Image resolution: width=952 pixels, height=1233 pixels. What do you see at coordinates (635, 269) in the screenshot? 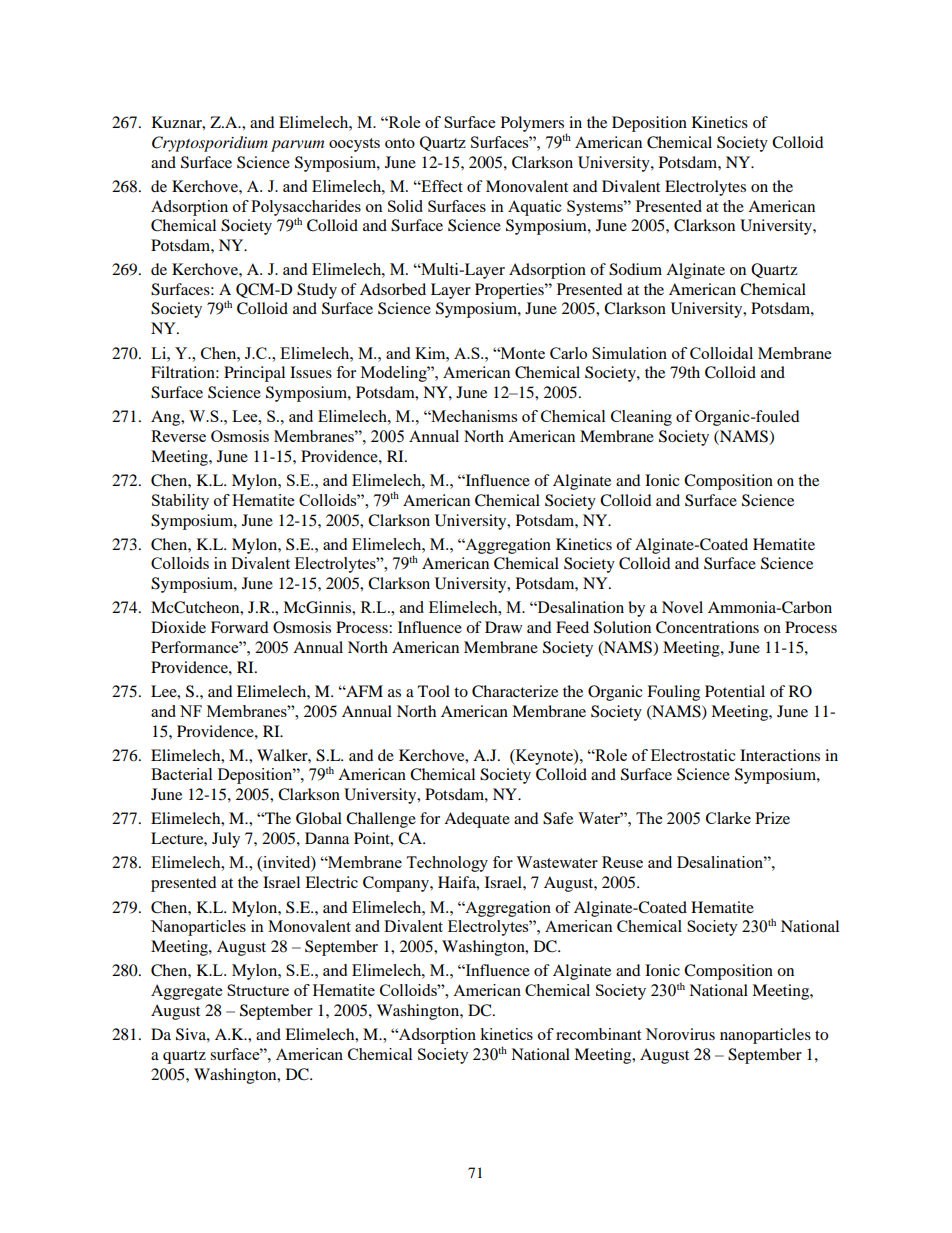
I see `Sodium` at bounding box center [635, 269].
